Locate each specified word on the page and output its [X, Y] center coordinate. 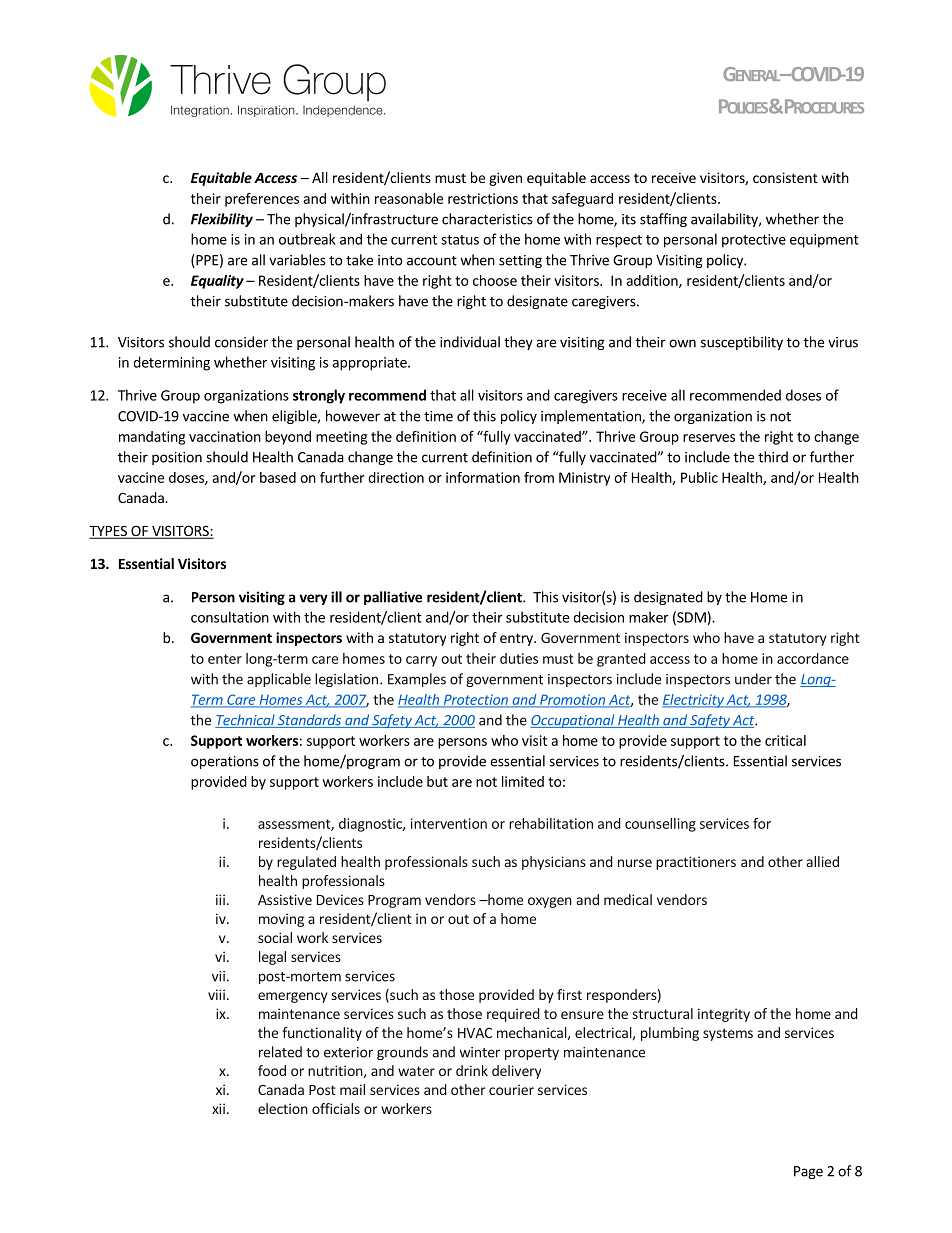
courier [511, 1089]
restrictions [483, 198]
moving [281, 920]
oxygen [550, 902]
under [753, 679]
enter [225, 659]
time [438, 416]
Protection [475, 700]
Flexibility [222, 220]
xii [218, 1108]
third [773, 457]
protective [754, 241]
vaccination [225, 436]
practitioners [696, 863]
